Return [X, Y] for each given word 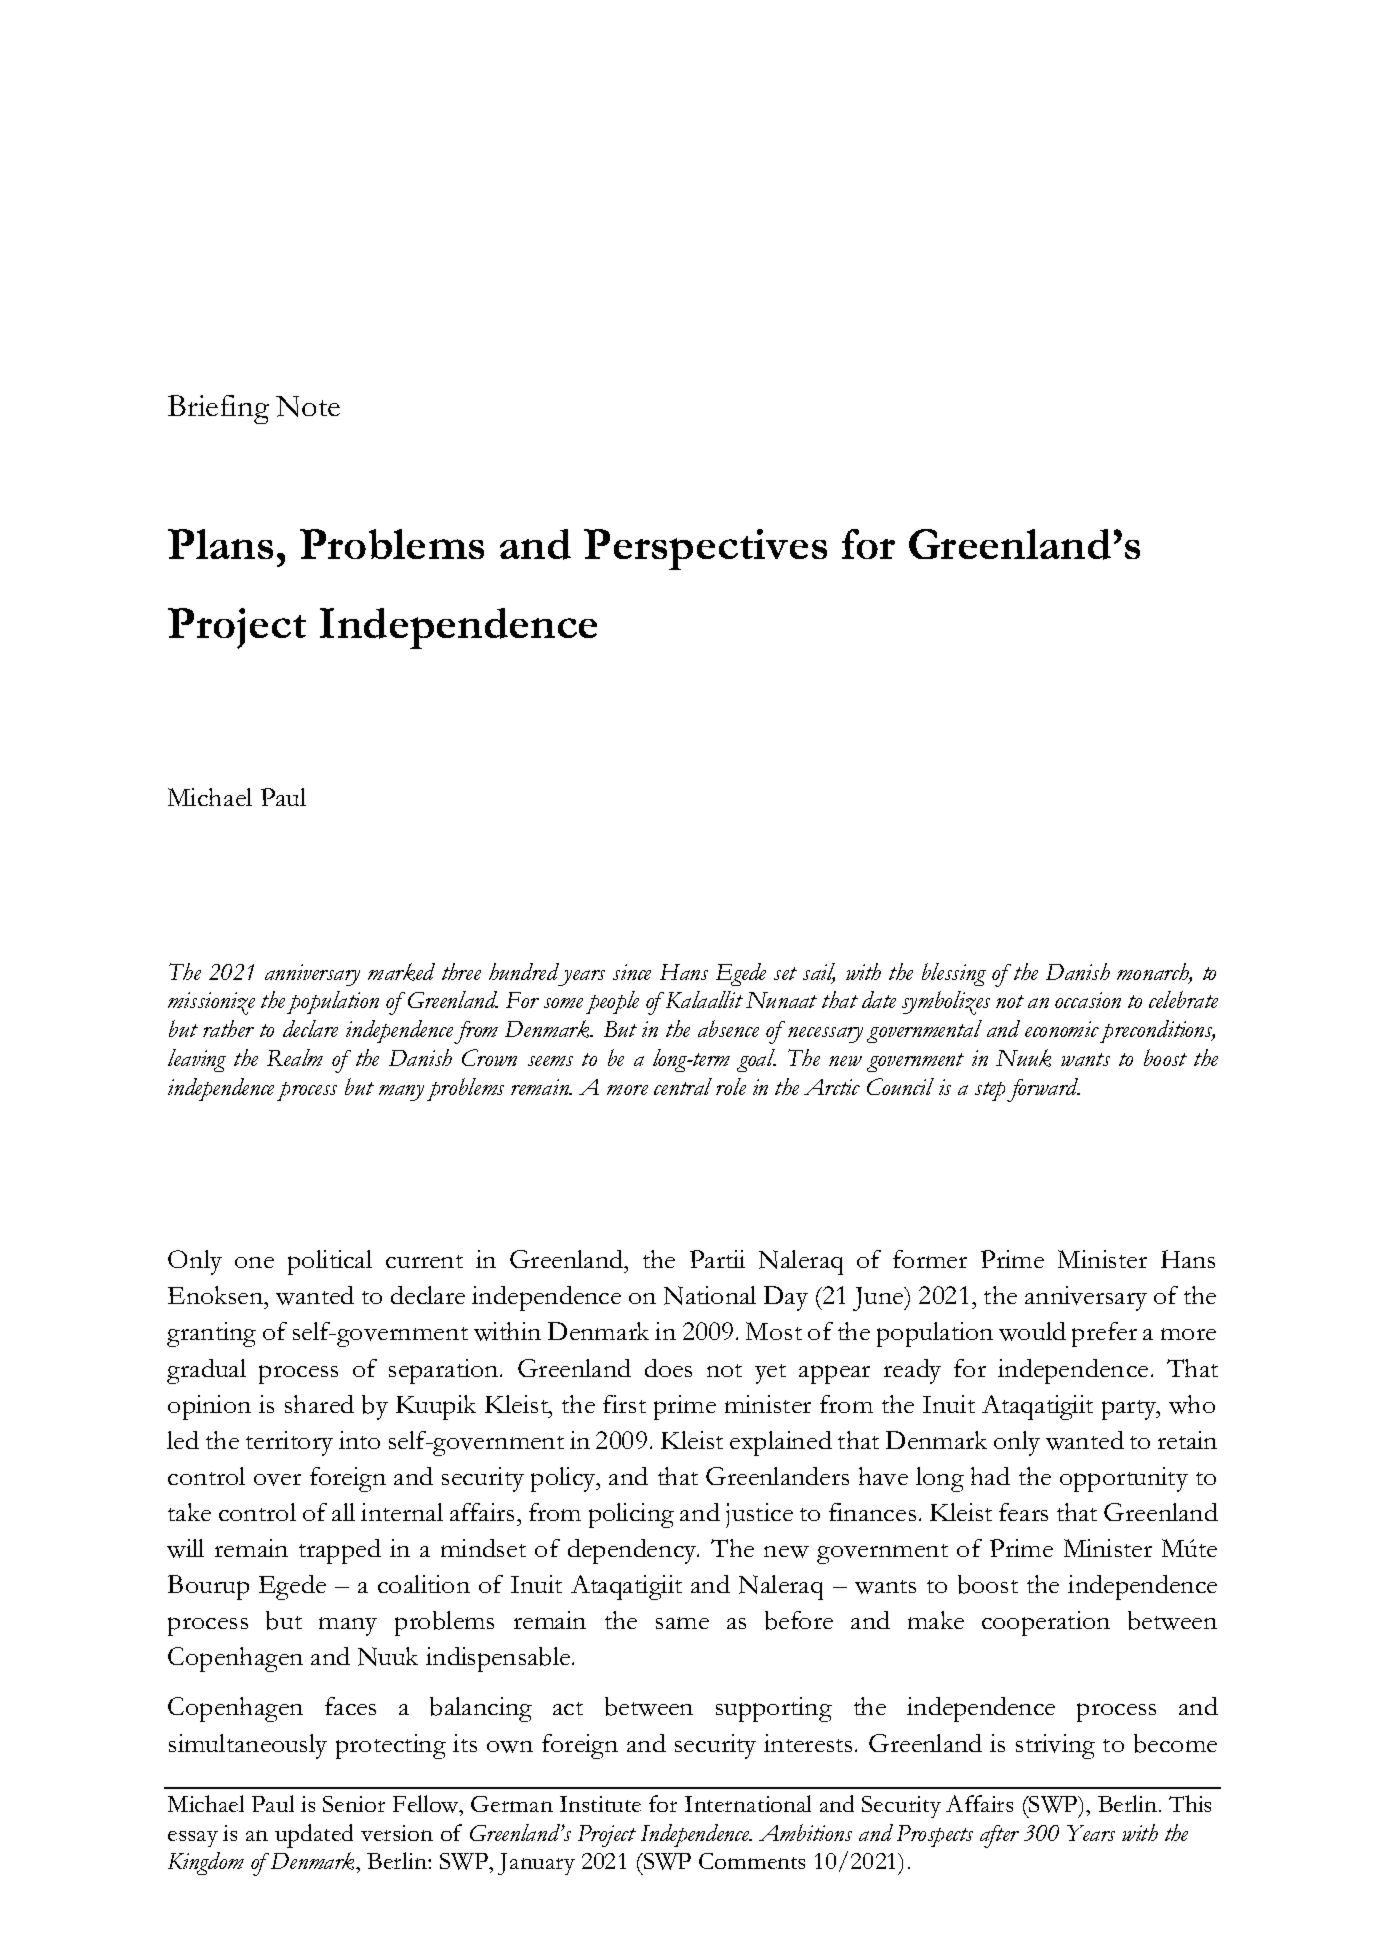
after [999, 1836]
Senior [354, 1804]
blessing [954, 974]
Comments [752, 1861]
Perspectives [705, 549]
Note [308, 406]
